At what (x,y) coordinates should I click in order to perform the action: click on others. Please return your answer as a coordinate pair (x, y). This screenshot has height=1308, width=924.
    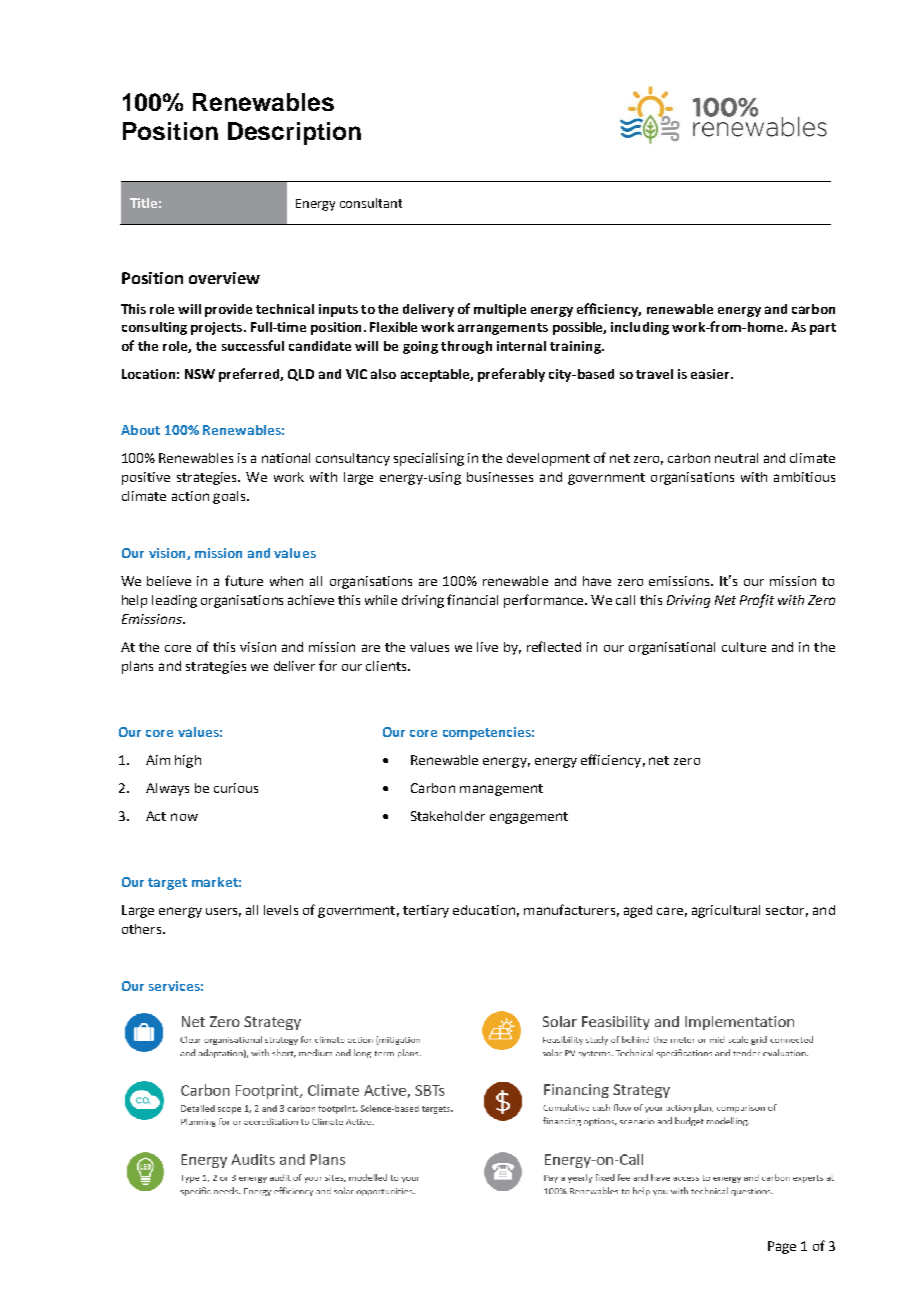
    Looking at the image, I should click on (143, 929).
